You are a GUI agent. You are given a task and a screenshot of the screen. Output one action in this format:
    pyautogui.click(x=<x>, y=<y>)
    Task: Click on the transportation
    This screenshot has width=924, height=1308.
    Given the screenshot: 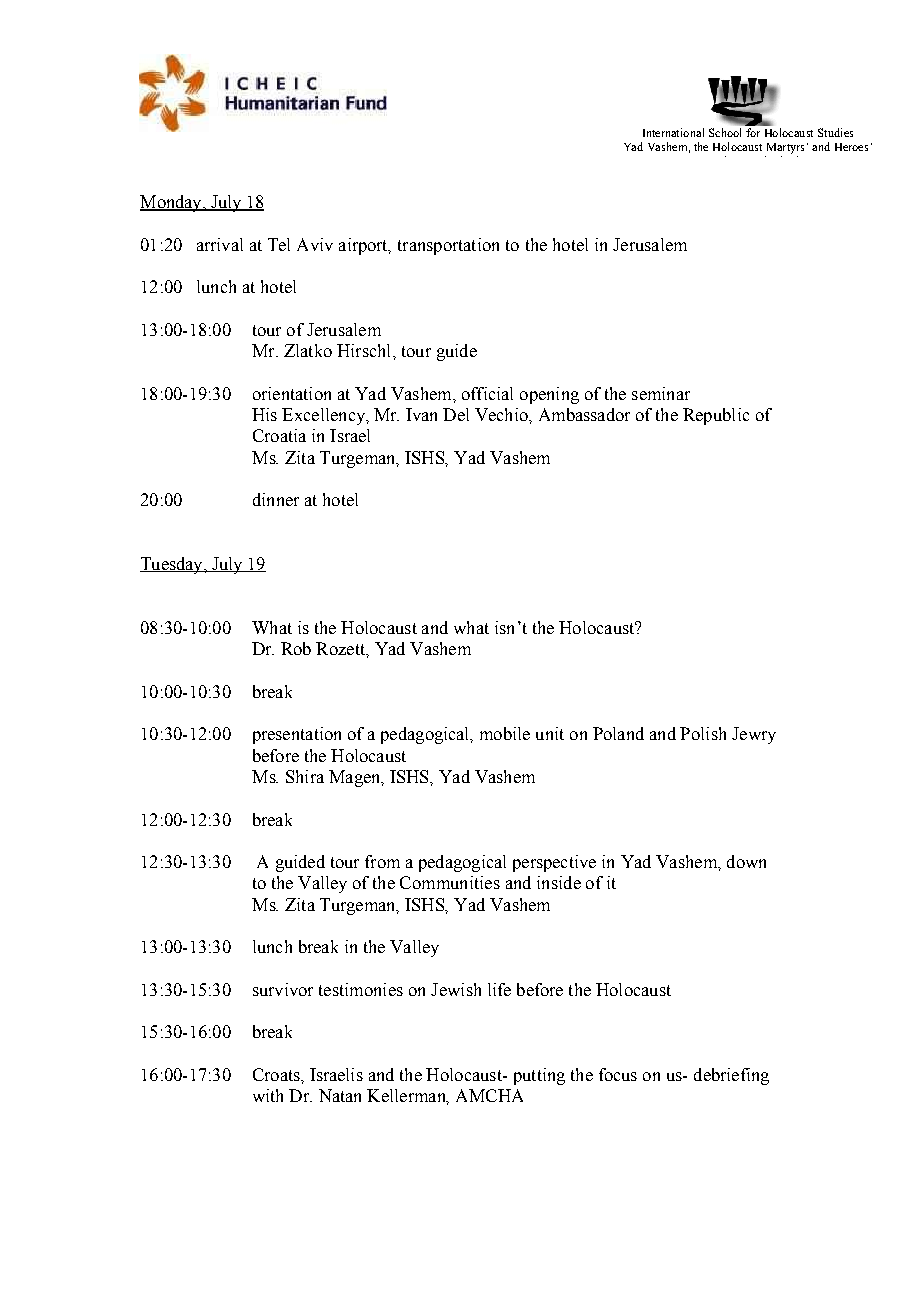 What is the action you would take?
    pyautogui.click(x=448, y=246)
